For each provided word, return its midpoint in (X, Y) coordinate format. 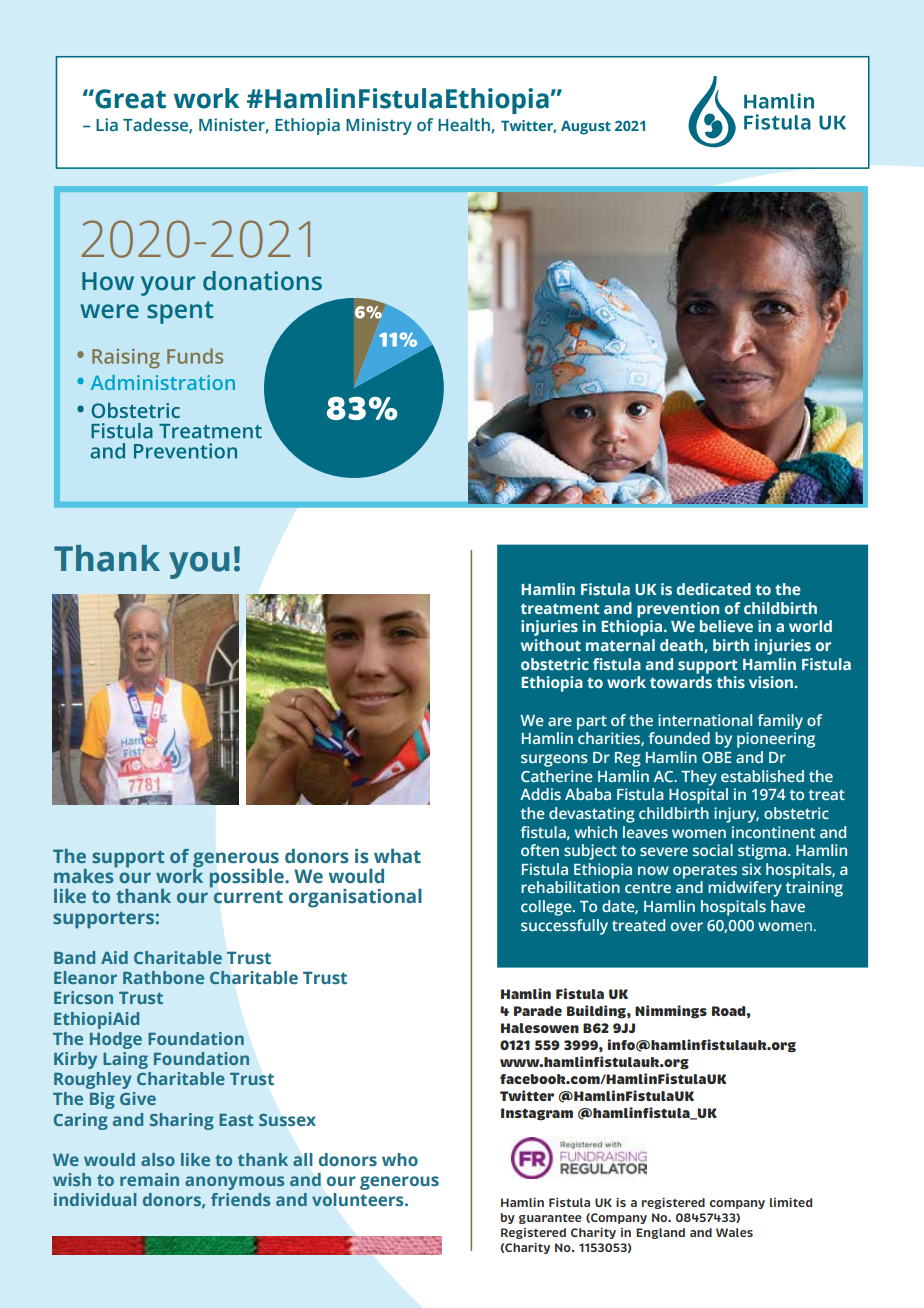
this (731, 682)
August (586, 127)
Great (129, 99)
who (400, 1159)
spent (180, 312)
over (687, 926)
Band (74, 957)
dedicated (714, 589)
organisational (355, 898)
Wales (734, 1232)
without (551, 645)
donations (262, 281)
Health (464, 125)
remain (149, 1179)
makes (85, 874)
